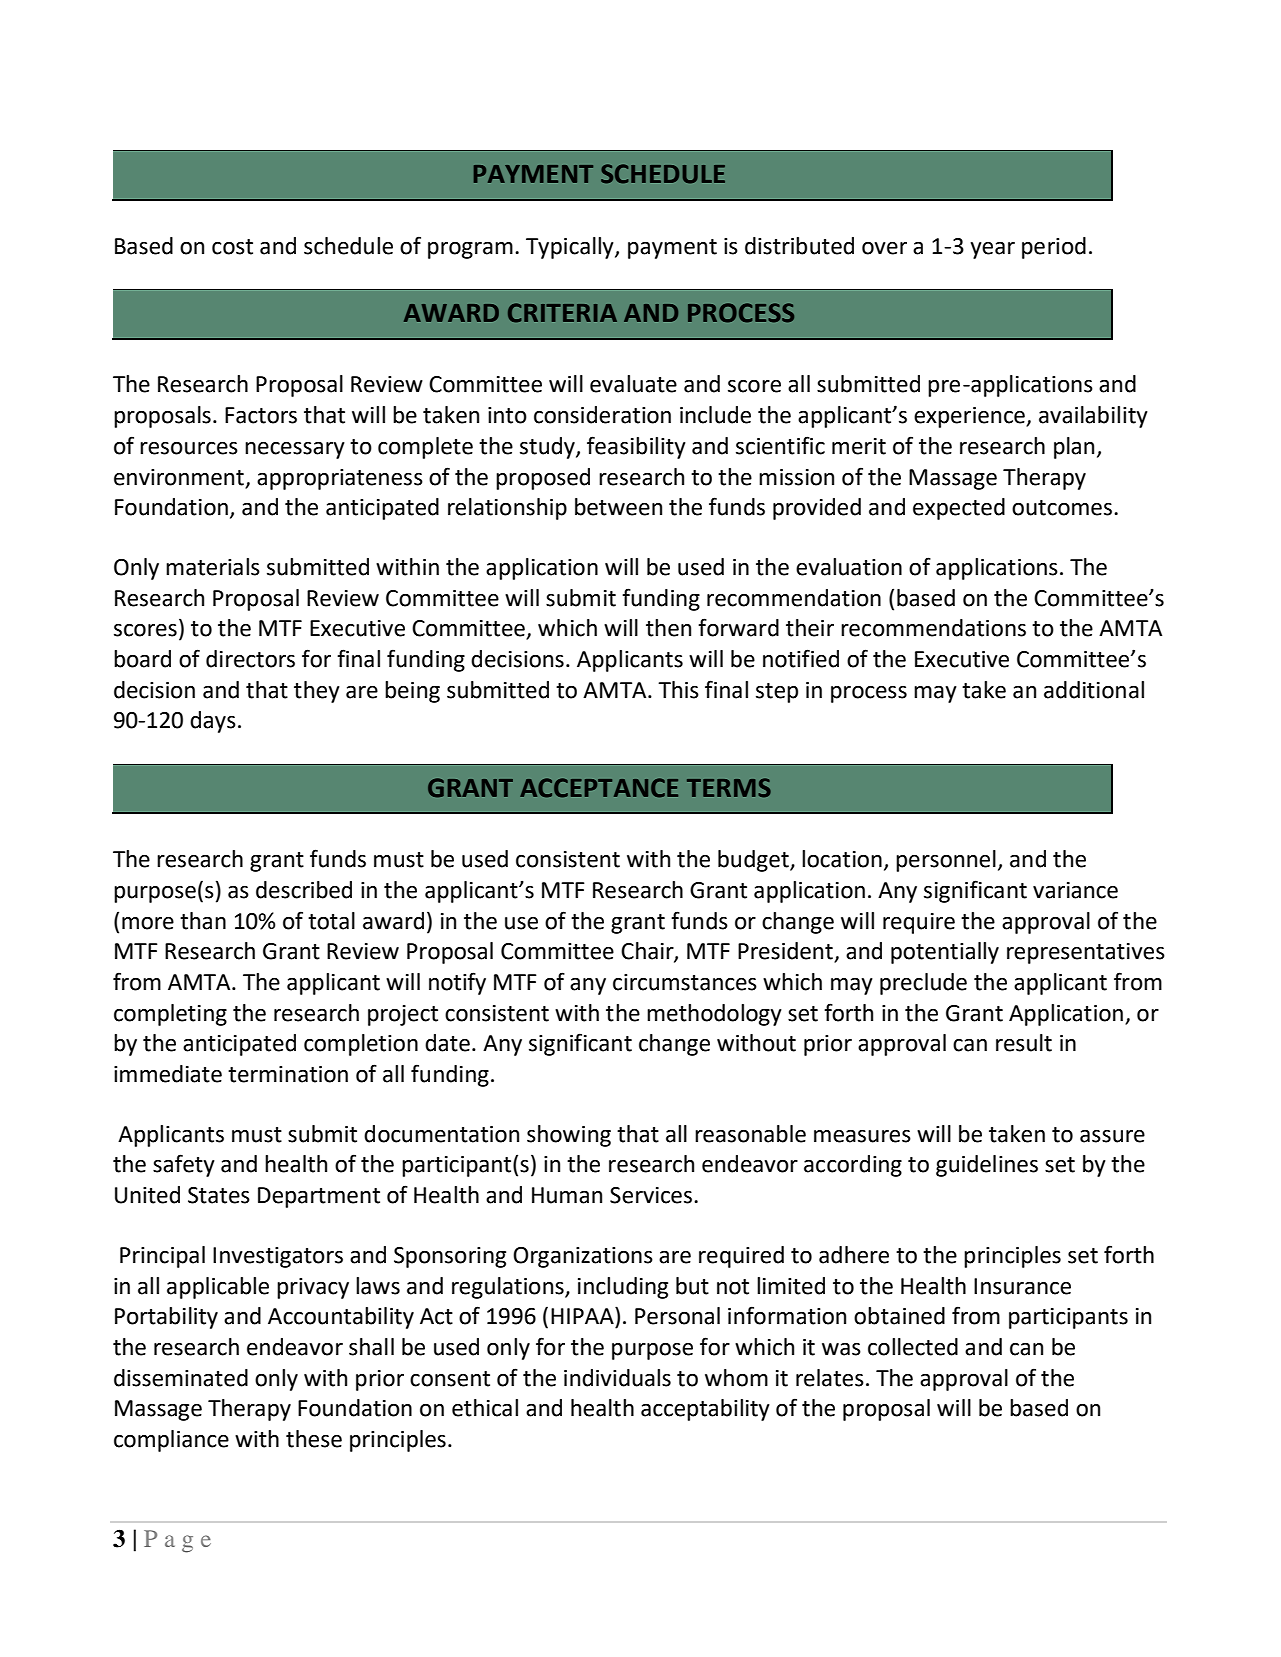  Describe the element at coordinates (314, 1439) in the screenshot. I see `these` at that location.
